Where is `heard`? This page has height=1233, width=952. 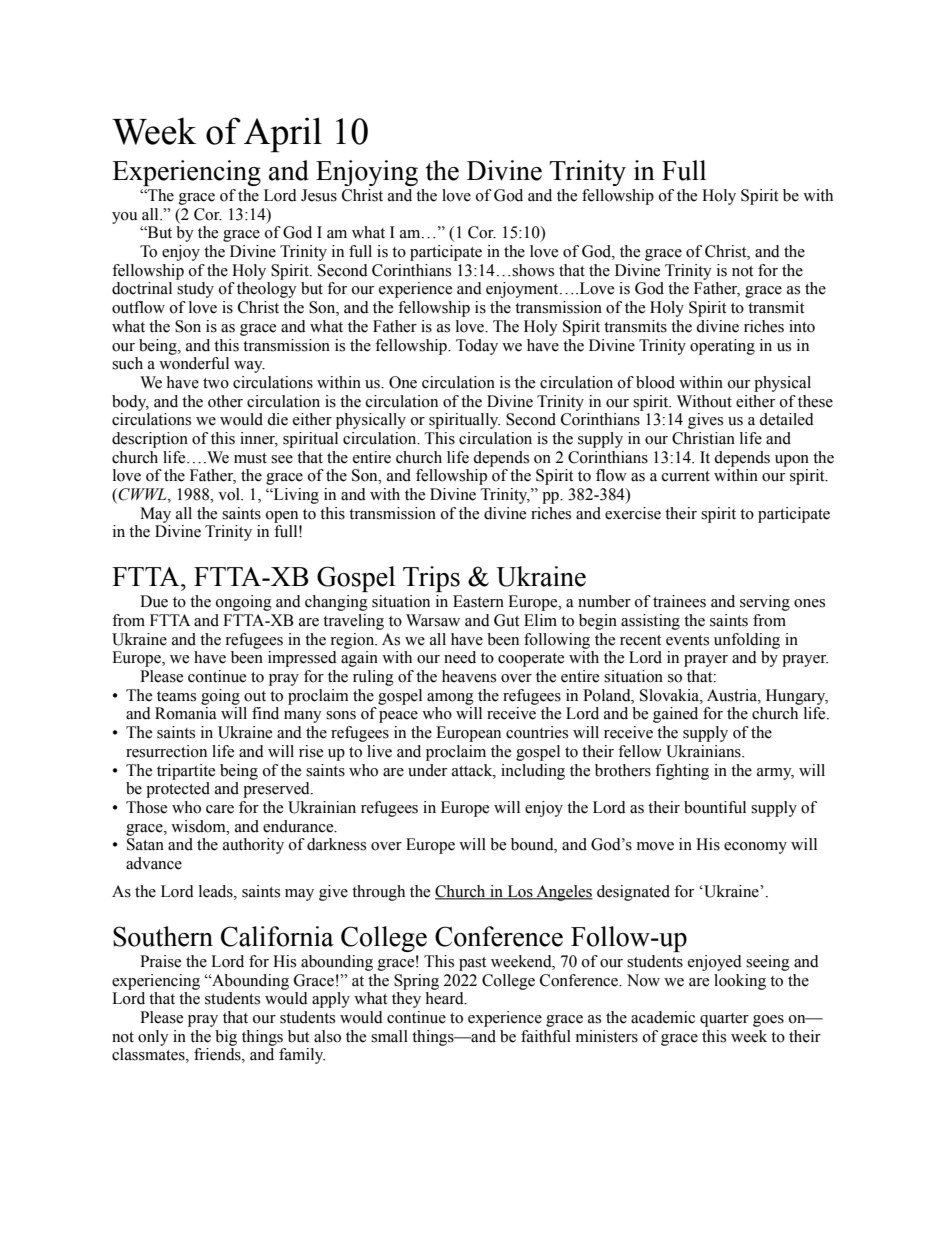 heard is located at coordinates (445, 998).
